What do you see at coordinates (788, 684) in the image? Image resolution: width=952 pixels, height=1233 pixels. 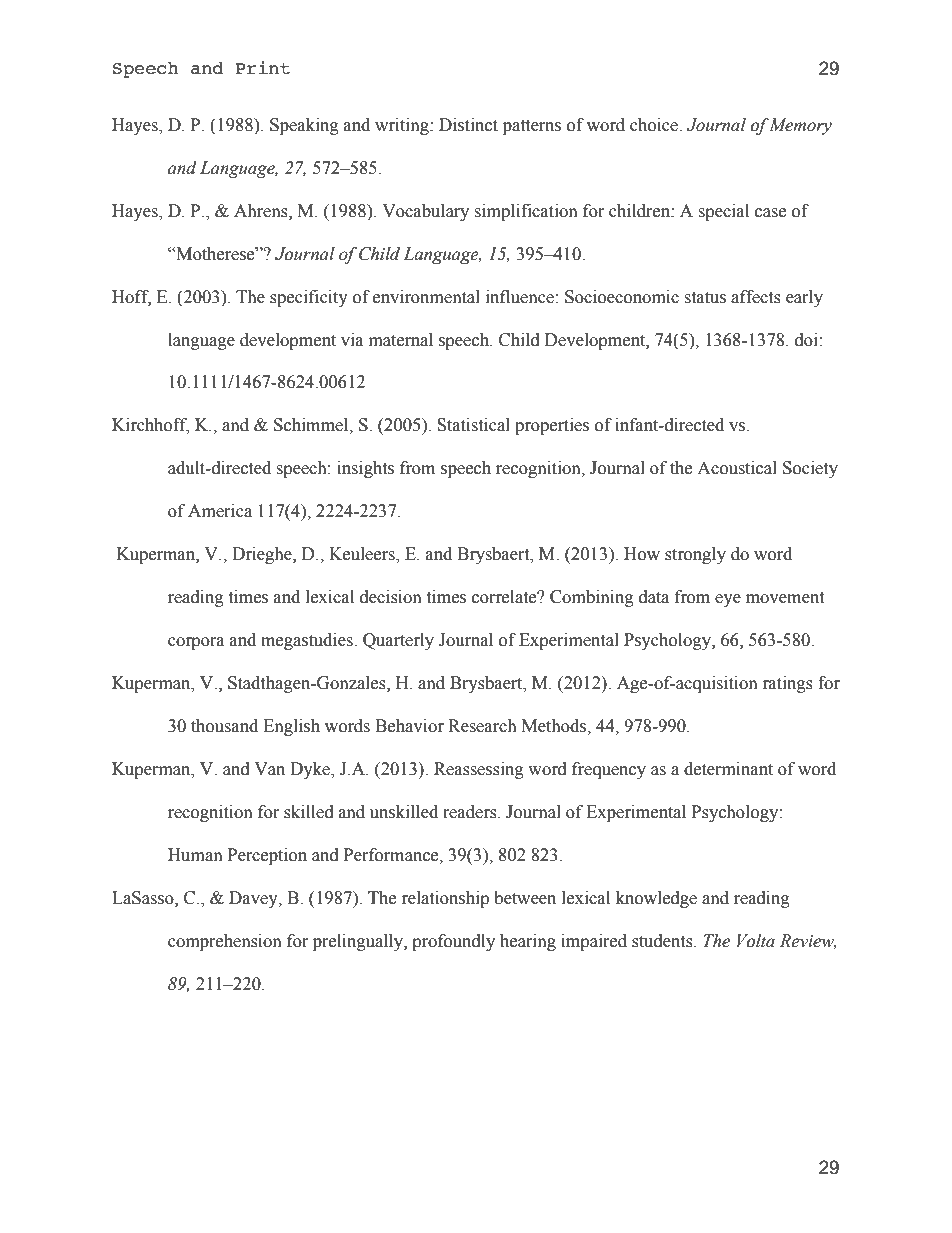 I see `ratings` at bounding box center [788, 684].
